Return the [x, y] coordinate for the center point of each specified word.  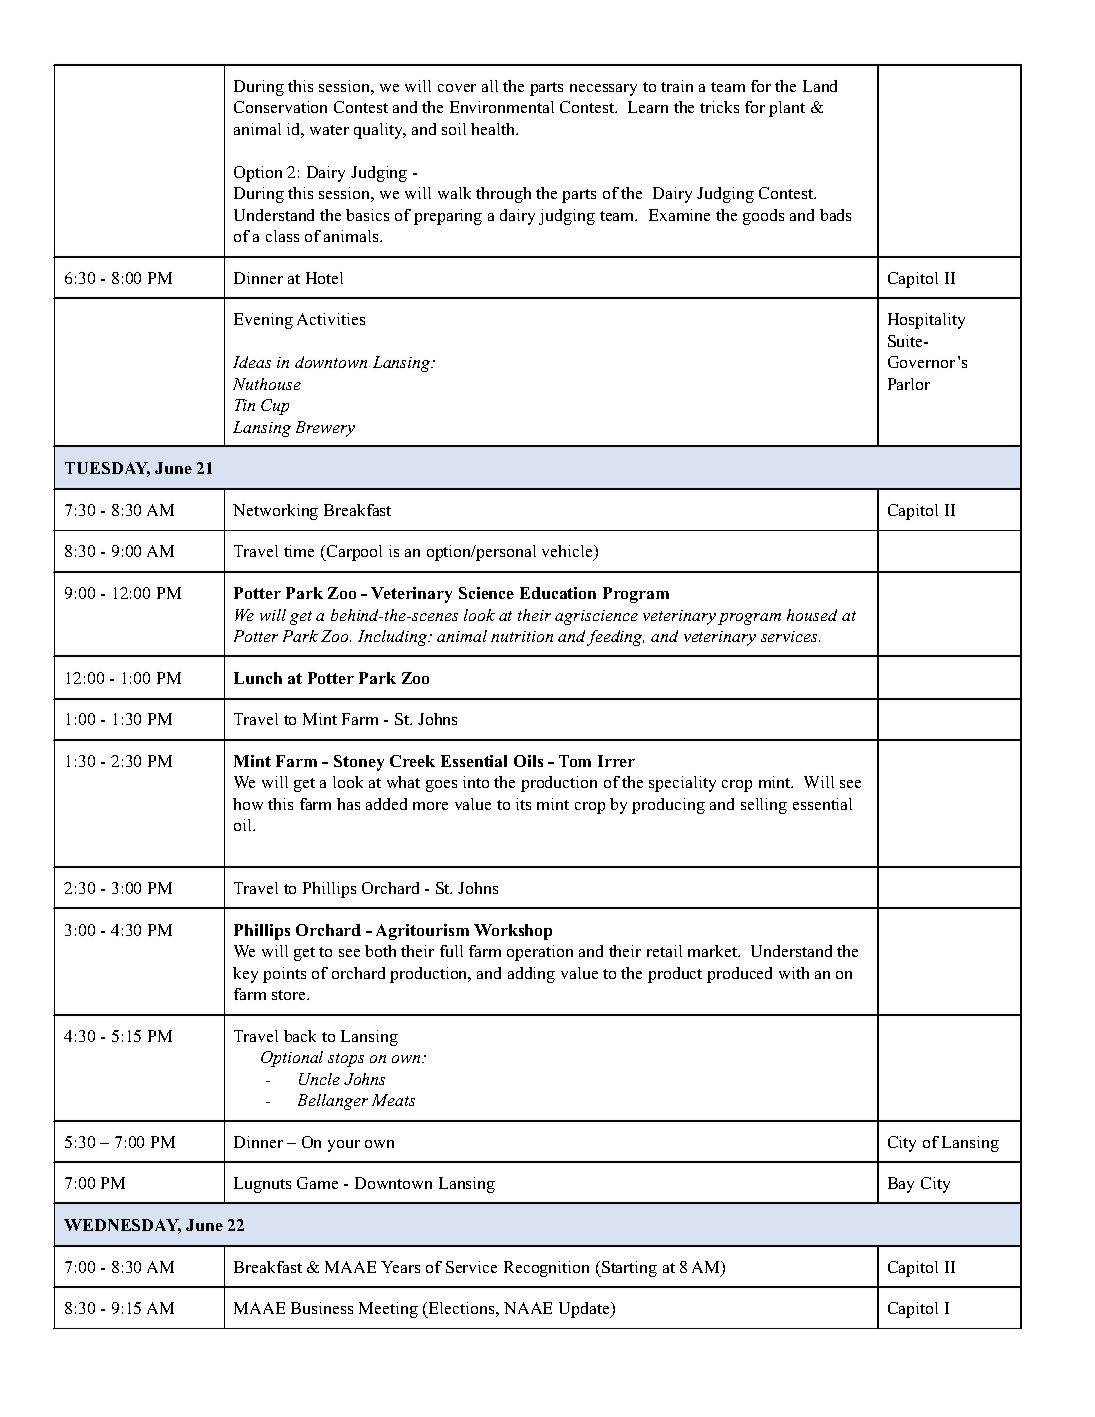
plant [787, 109]
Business [322, 1308]
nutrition [522, 636]
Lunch [258, 678]
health [494, 129]
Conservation [280, 107]
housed [812, 615]
